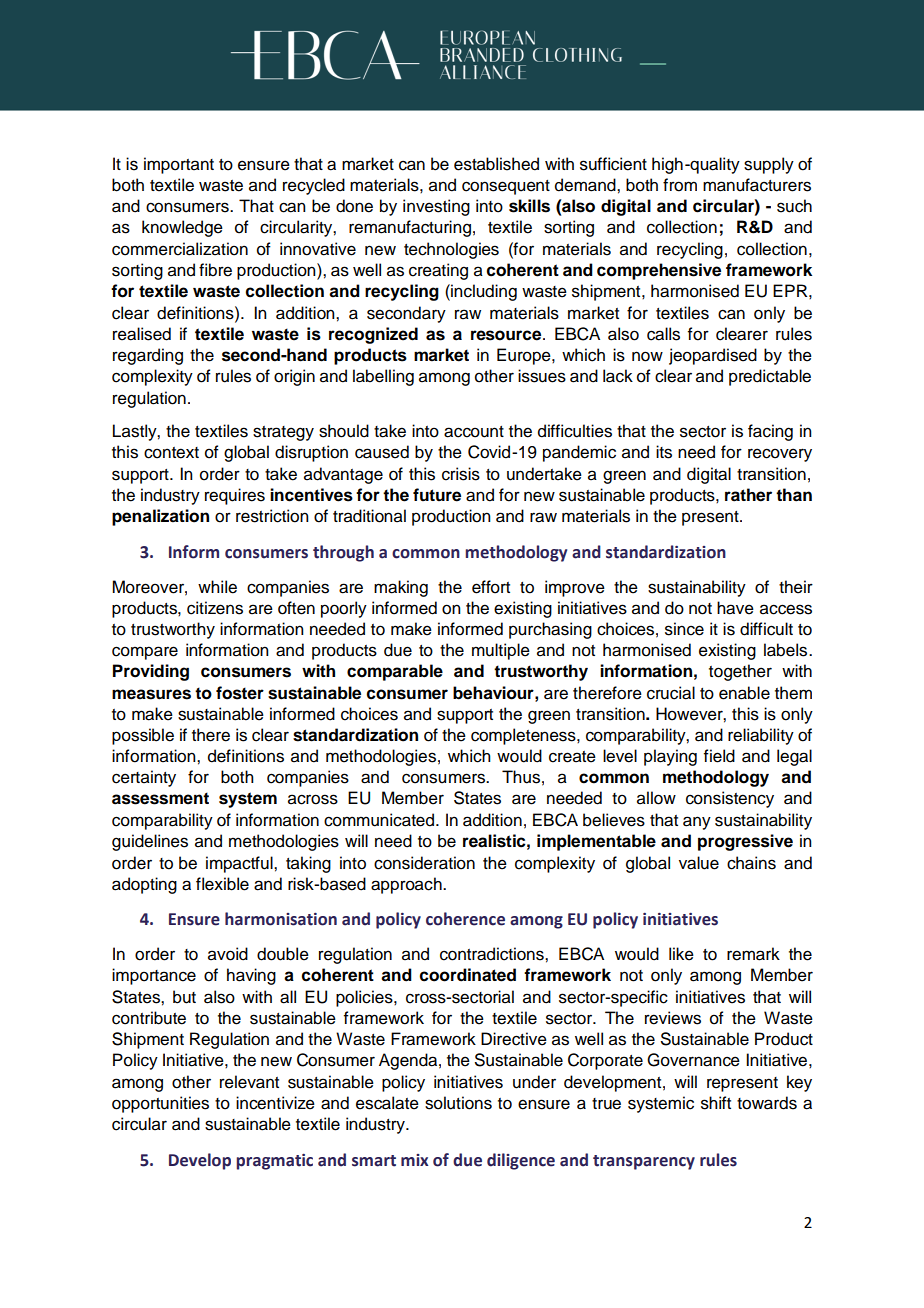 This screenshot has height=1308, width=924. Describe the element at coordinates (506, 187) in the screenshot. I see `consequent` at that location.
